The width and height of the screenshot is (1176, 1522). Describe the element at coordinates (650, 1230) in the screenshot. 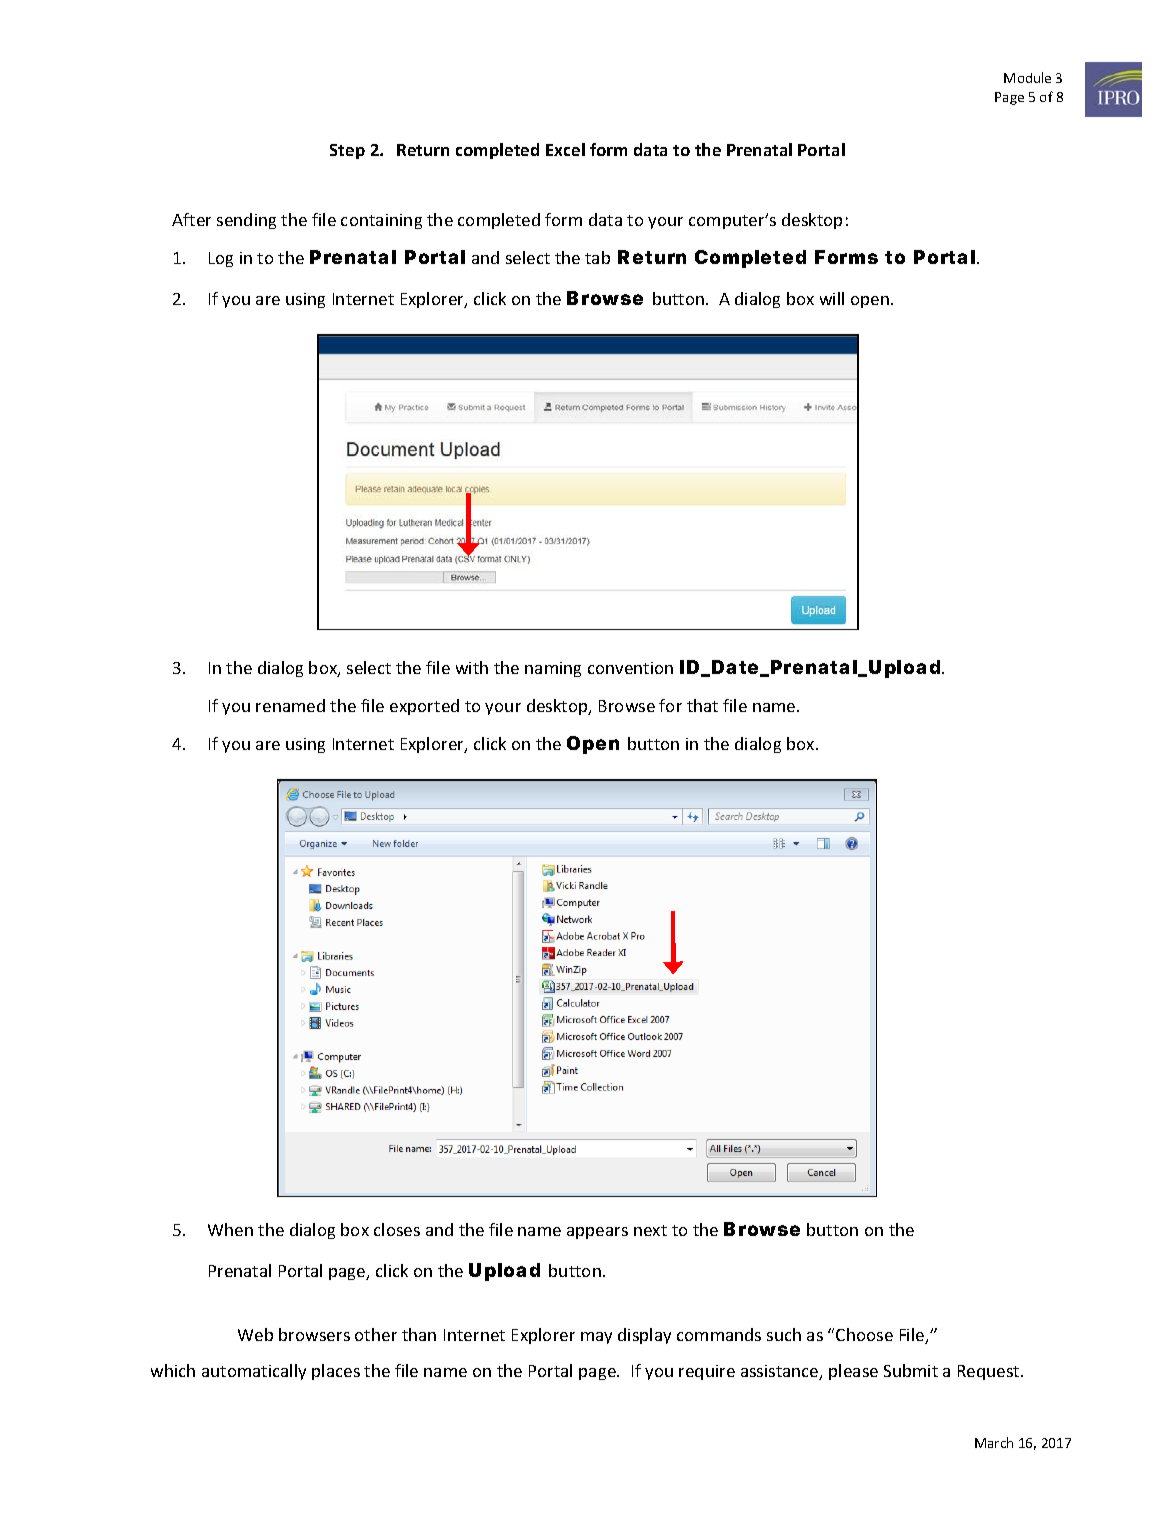

I see `next` at that location.
